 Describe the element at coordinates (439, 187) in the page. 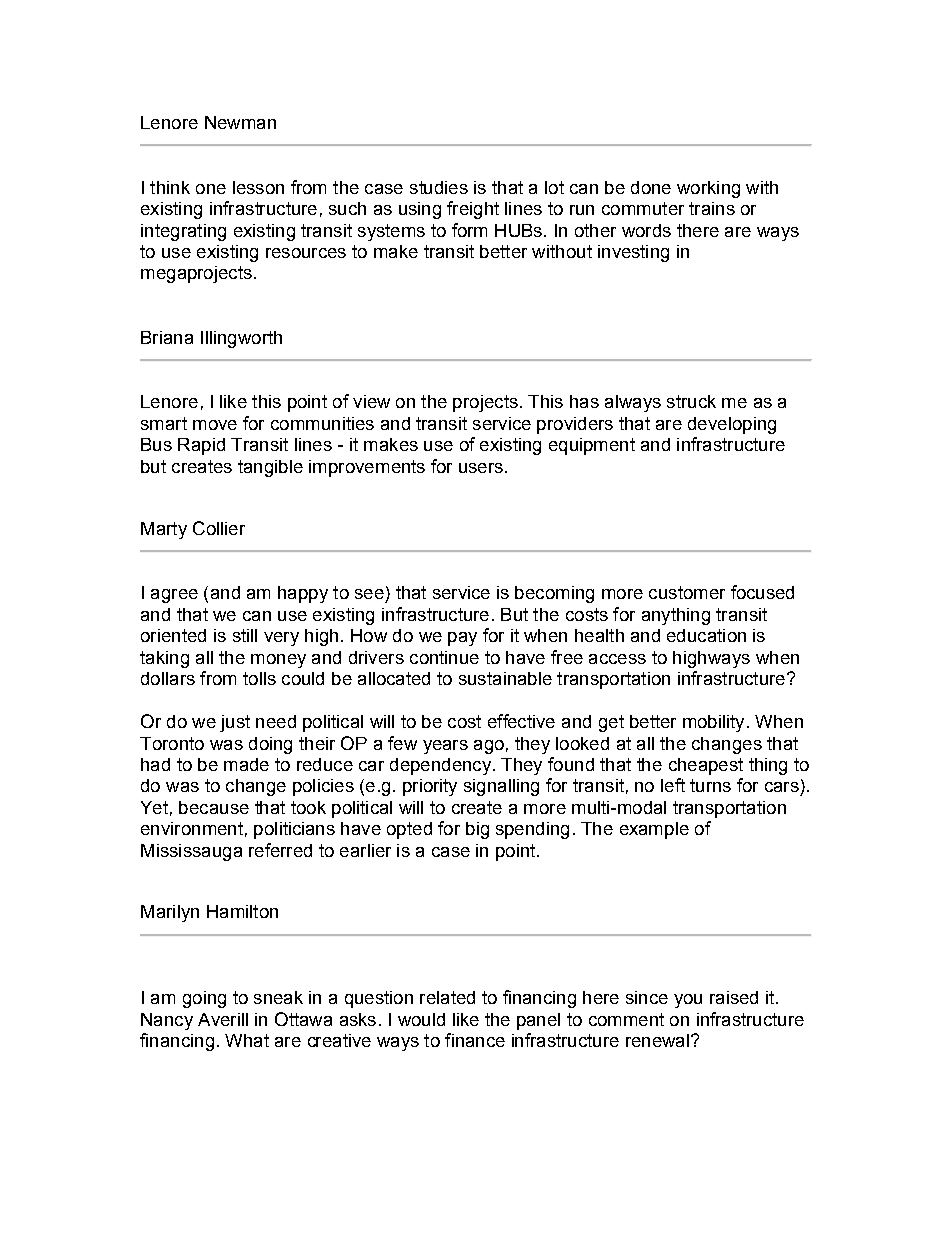

I see `studies` at that location.
